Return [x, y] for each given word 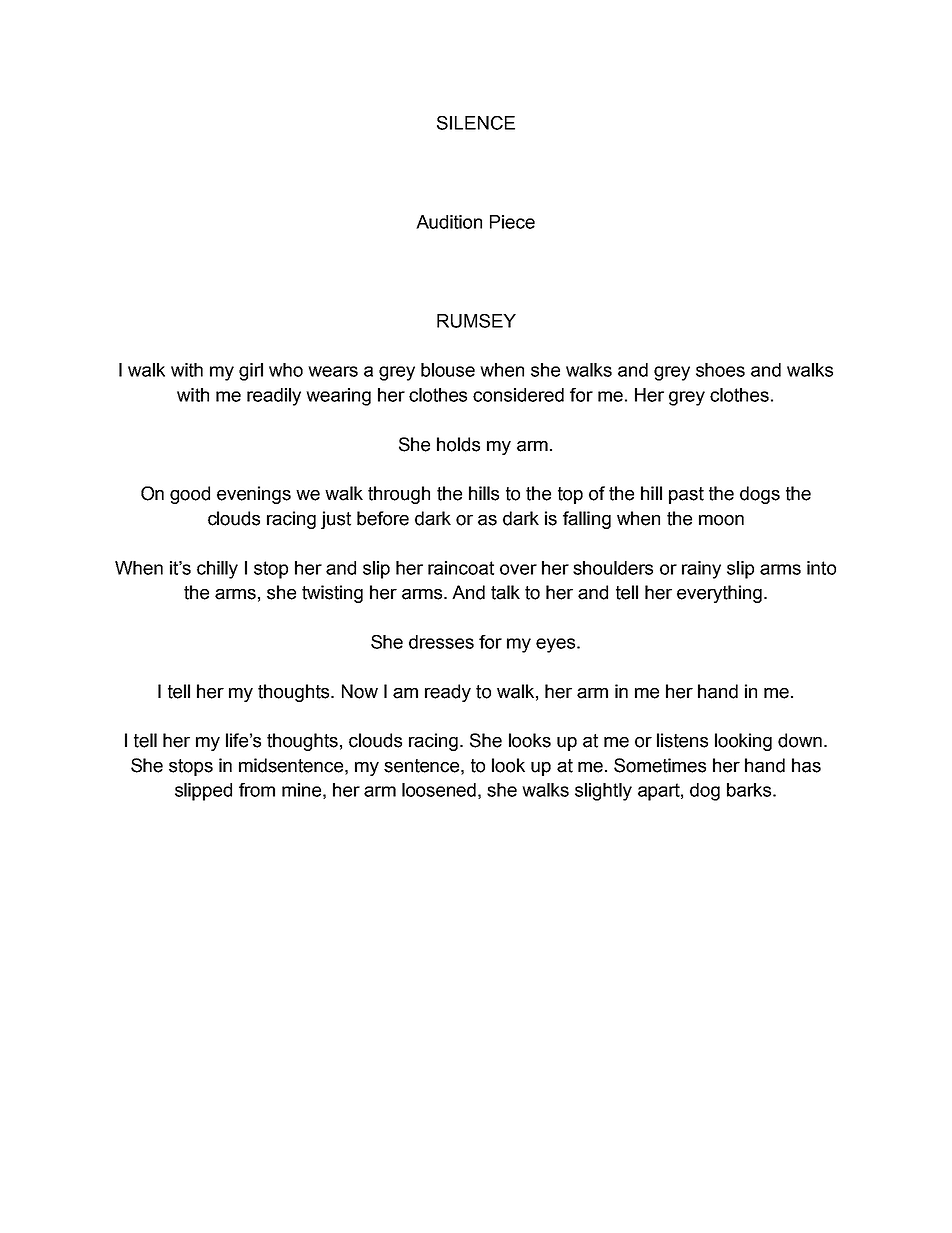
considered [518, 395]
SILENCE [476, 123]
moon [721, 520]
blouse [448, 370]
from [257, 790]
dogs [760, 495]
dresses [441, 642]
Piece [512, 222]
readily [274, 397]
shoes [720, 370]
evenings [254, 495]
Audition [449, 222]
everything [719, 594]
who [286, 370]
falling [587, 520]
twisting [332, 594]
